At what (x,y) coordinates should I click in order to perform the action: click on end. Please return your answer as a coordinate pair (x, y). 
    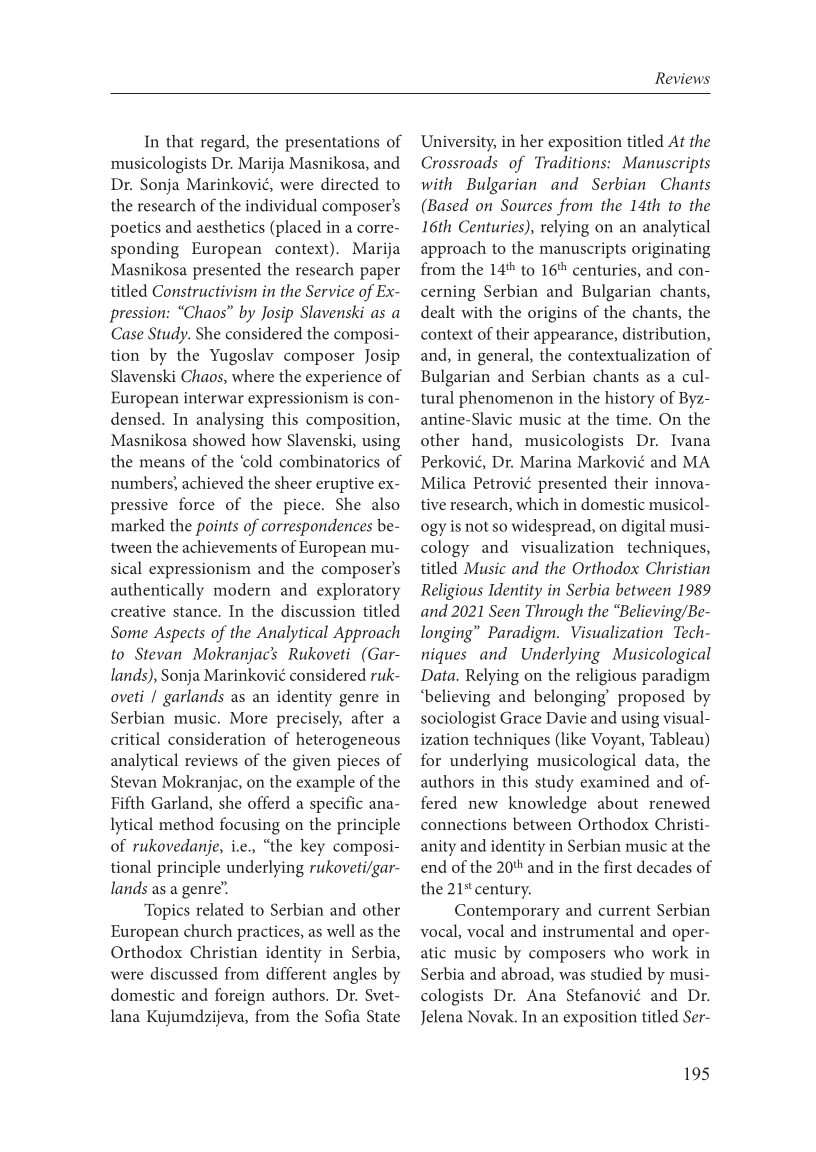
    Looking at the image, I should click on (434, 866).
